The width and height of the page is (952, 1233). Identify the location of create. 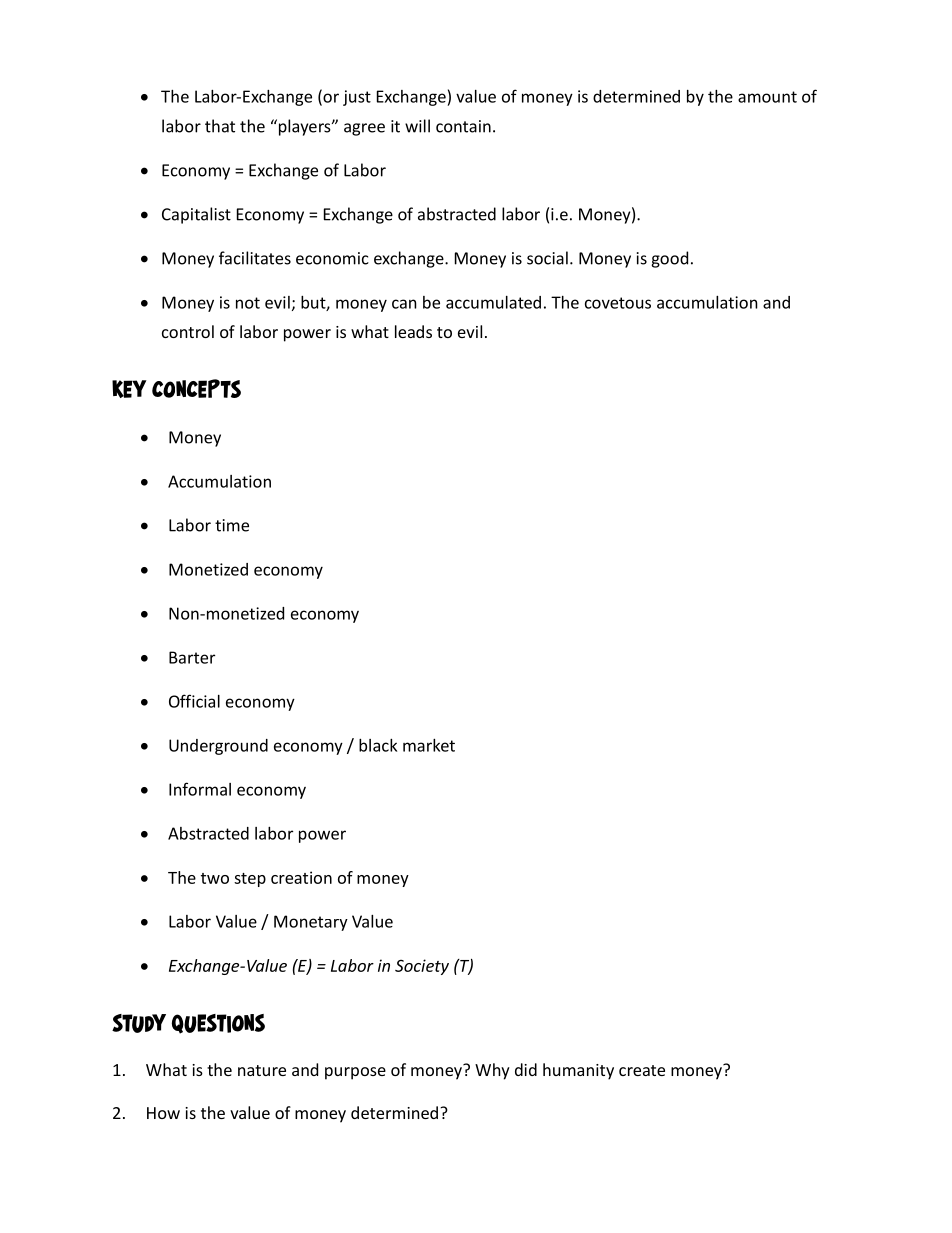
(642, 1070).
